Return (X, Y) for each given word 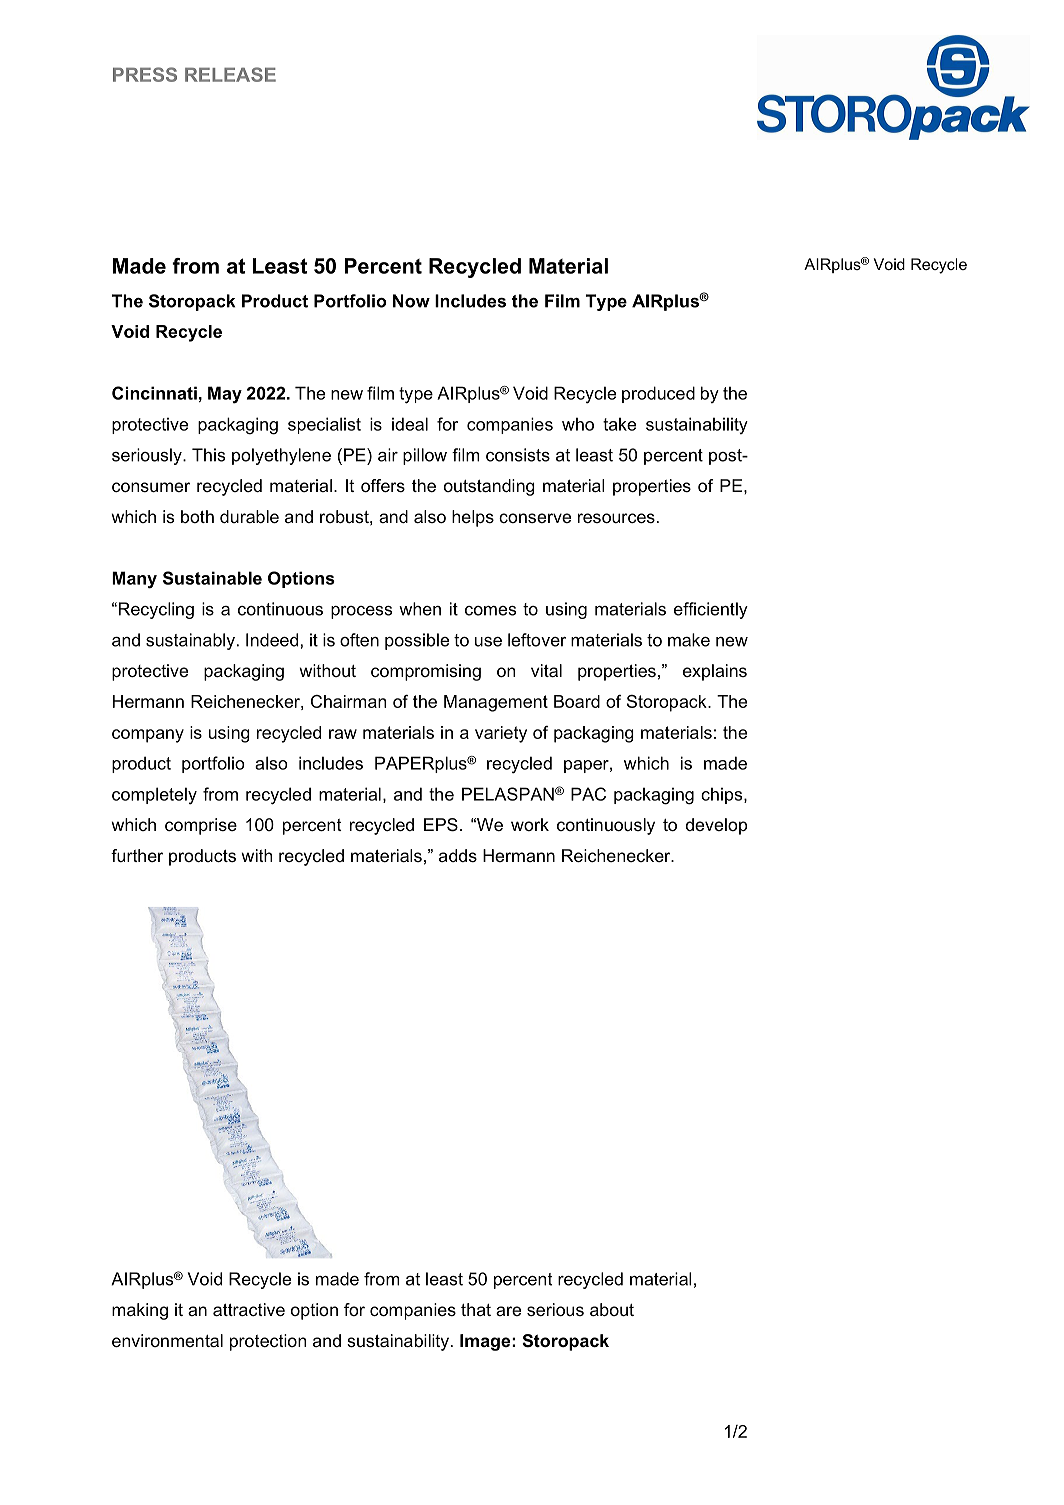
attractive (249, 1309)
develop (716, 826)
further (137, 855)
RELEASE (230, 74)
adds (458, 855)
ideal (410, 424)
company (148, 736)
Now (411, 301)
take (619, 424)
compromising (426, 672)
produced (658, 394)
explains (715, 672)
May (225, 395)
